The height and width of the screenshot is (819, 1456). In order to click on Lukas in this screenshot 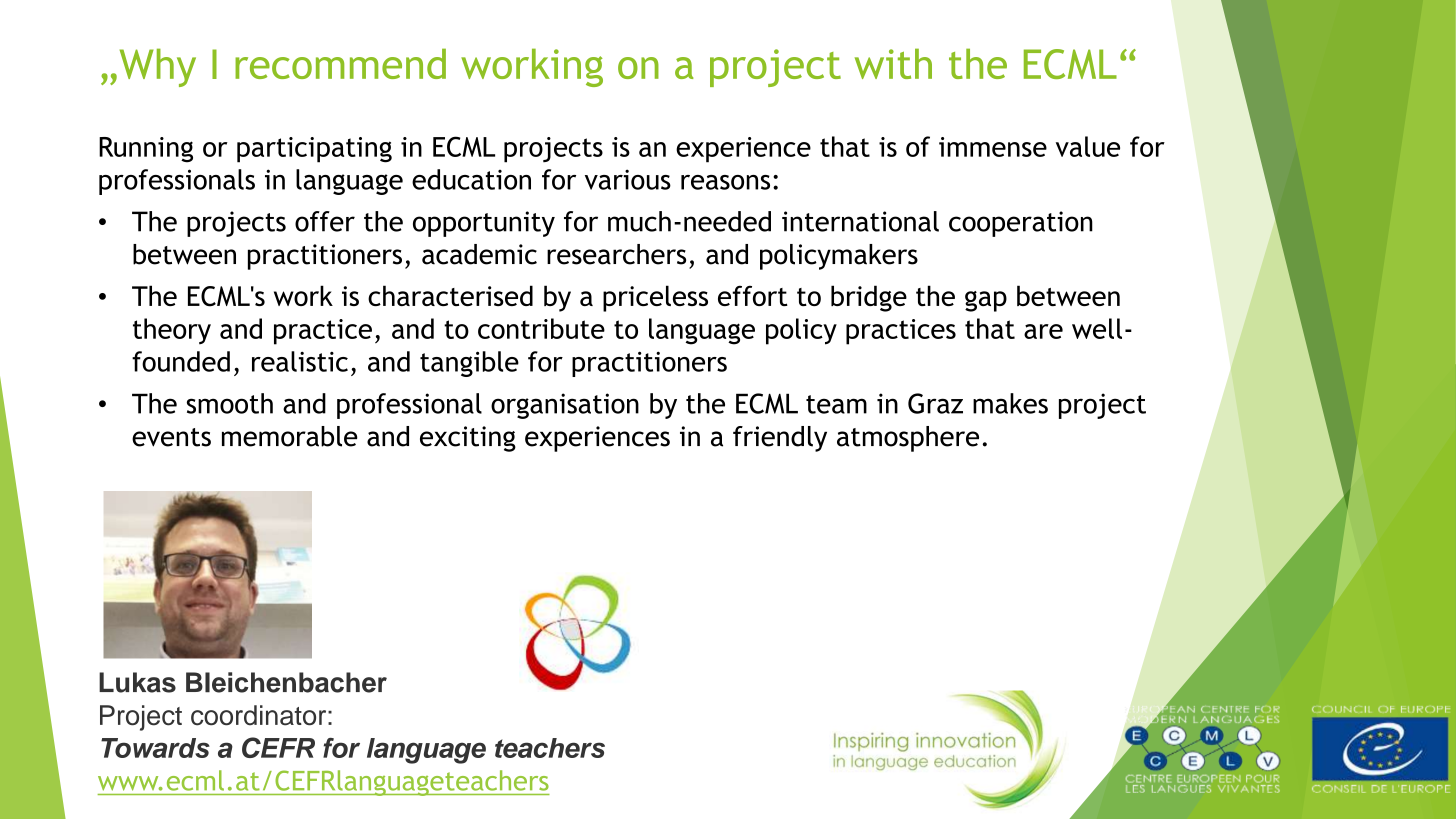, I will do `click(137, 682)`.
